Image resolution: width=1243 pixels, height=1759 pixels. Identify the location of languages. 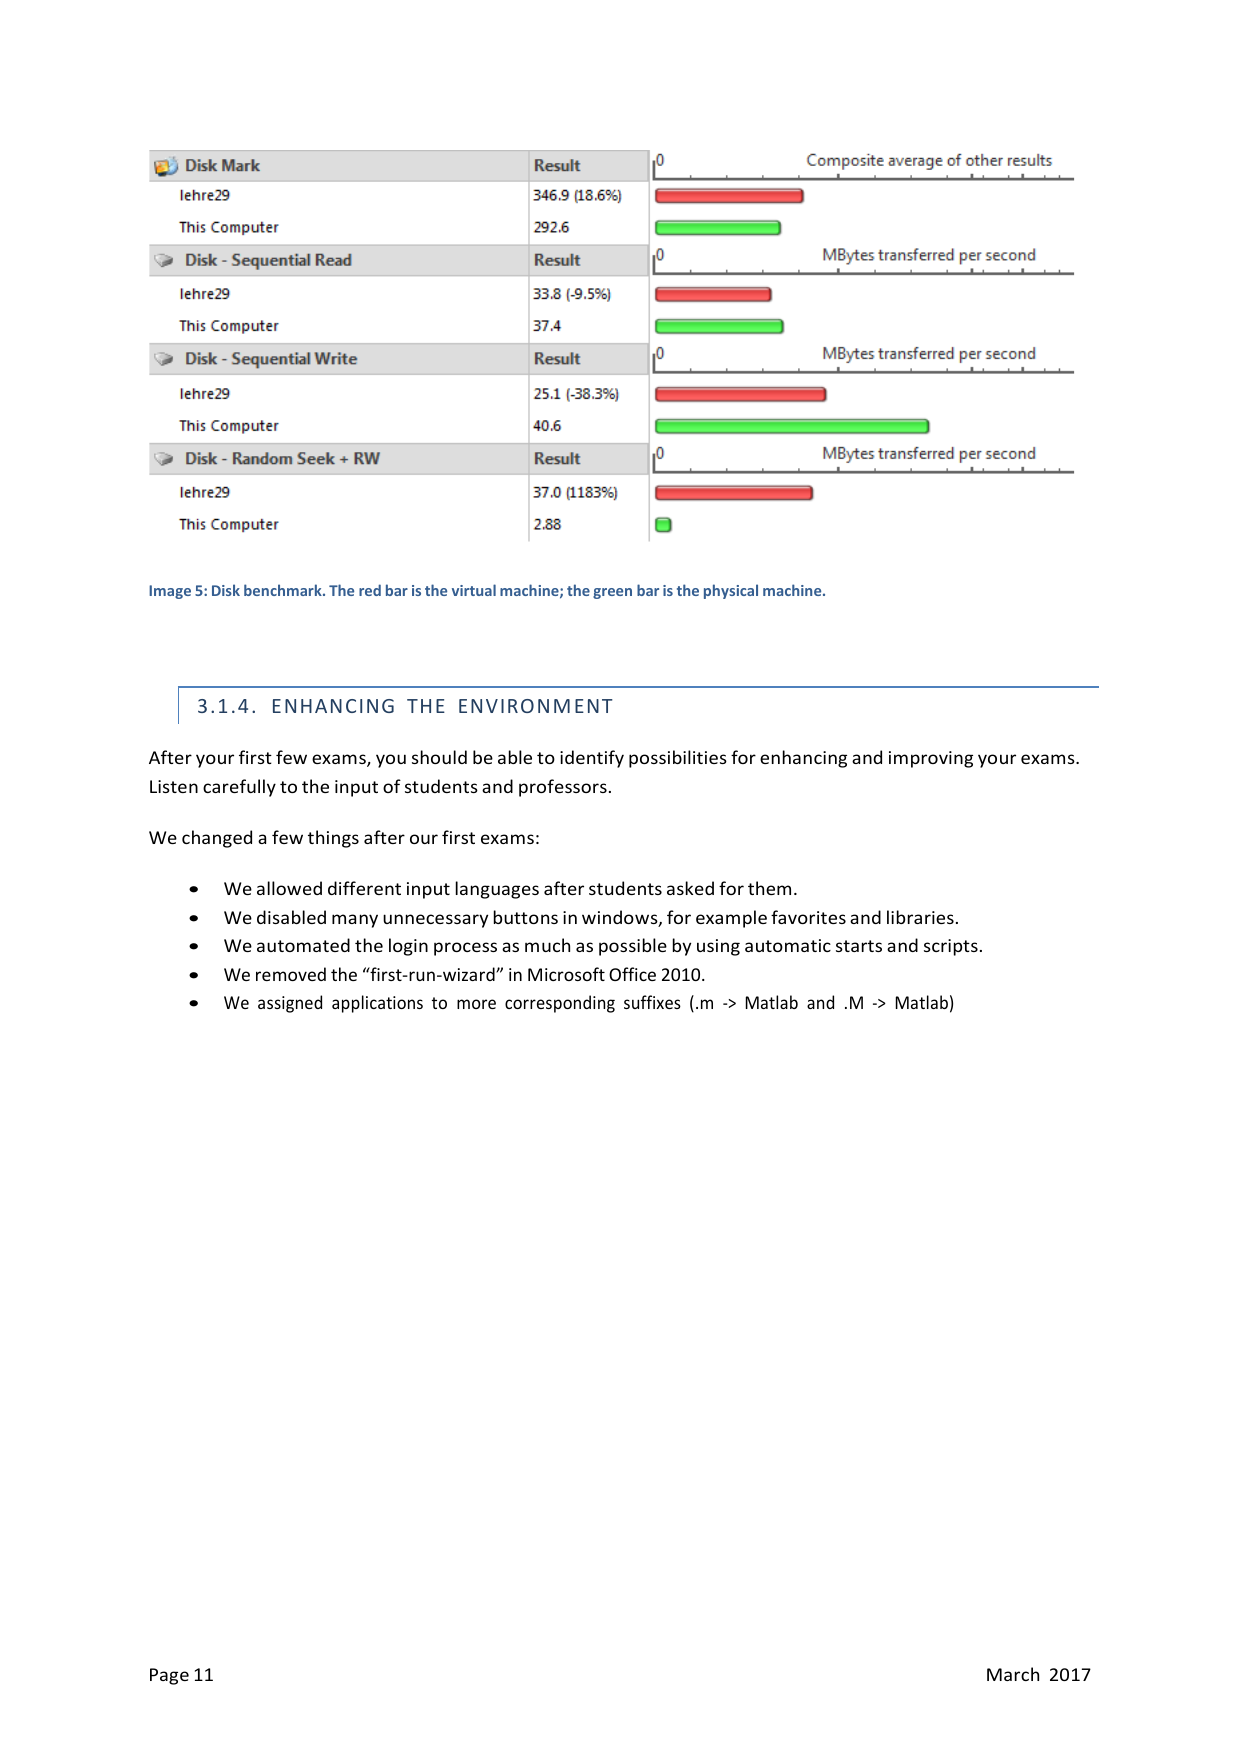
(497, 890).
